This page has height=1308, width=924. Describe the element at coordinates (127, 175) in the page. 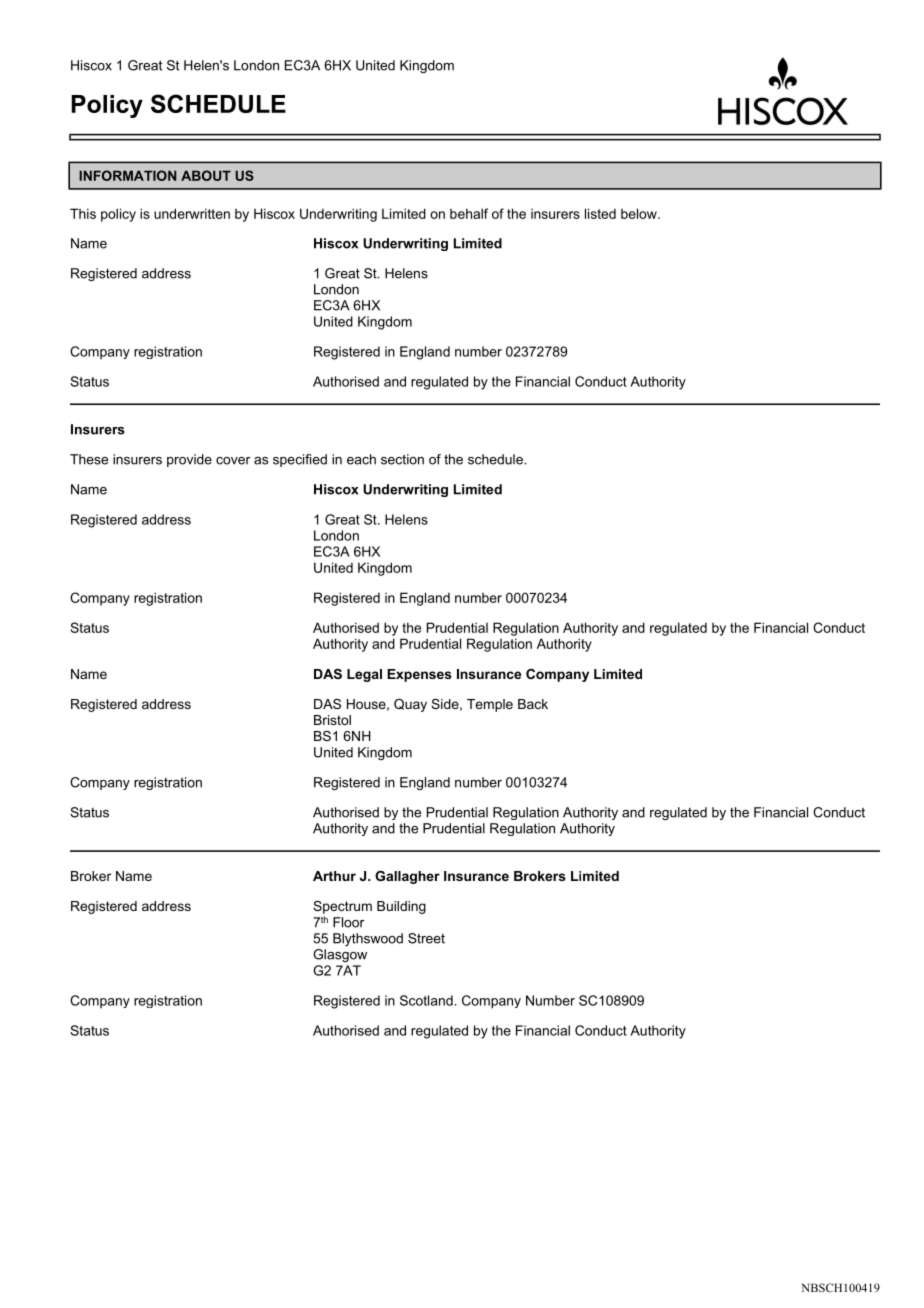

I see `INFORMATION` at that location.
